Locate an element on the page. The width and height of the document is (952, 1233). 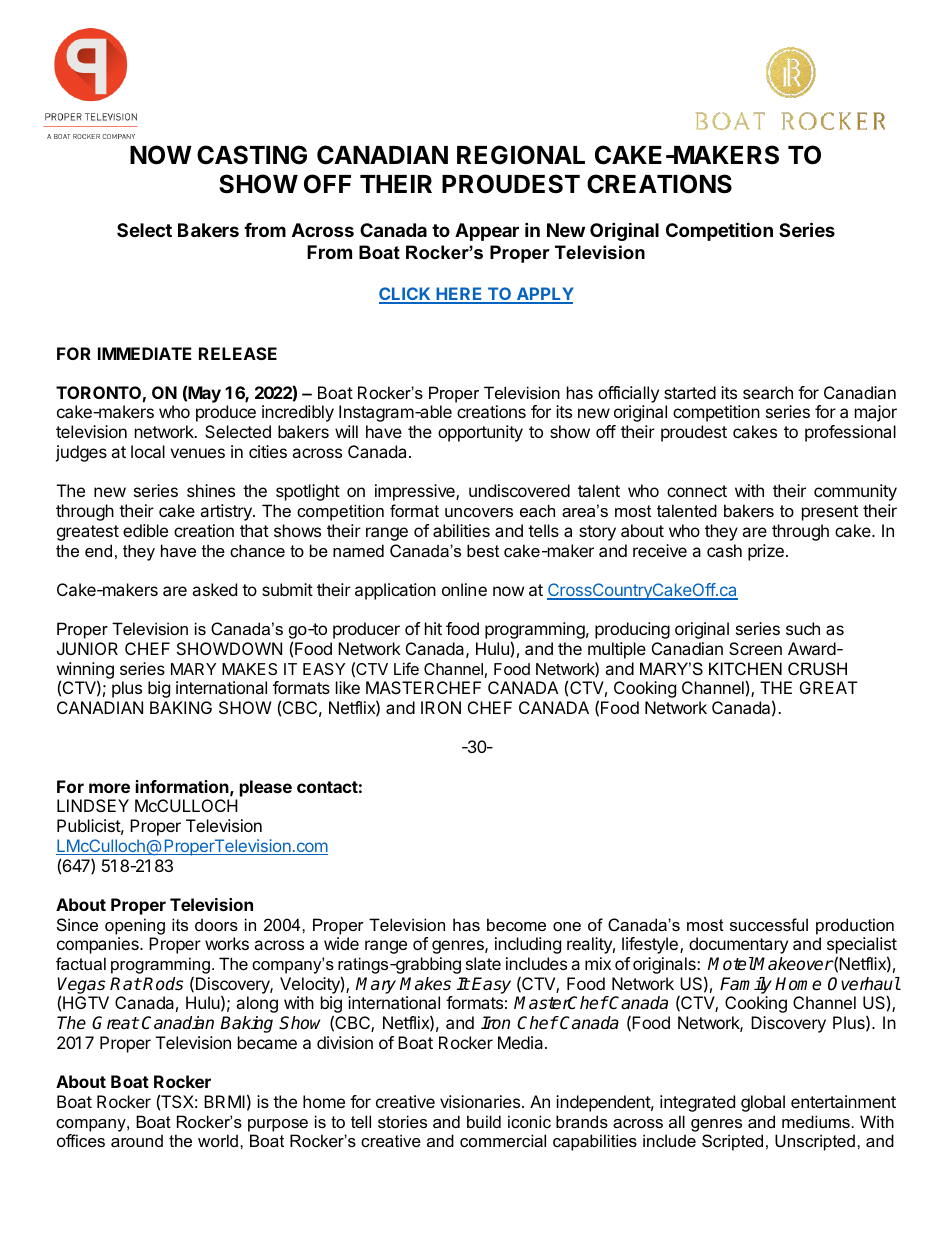
around is located at coordinates (137, 1140).
